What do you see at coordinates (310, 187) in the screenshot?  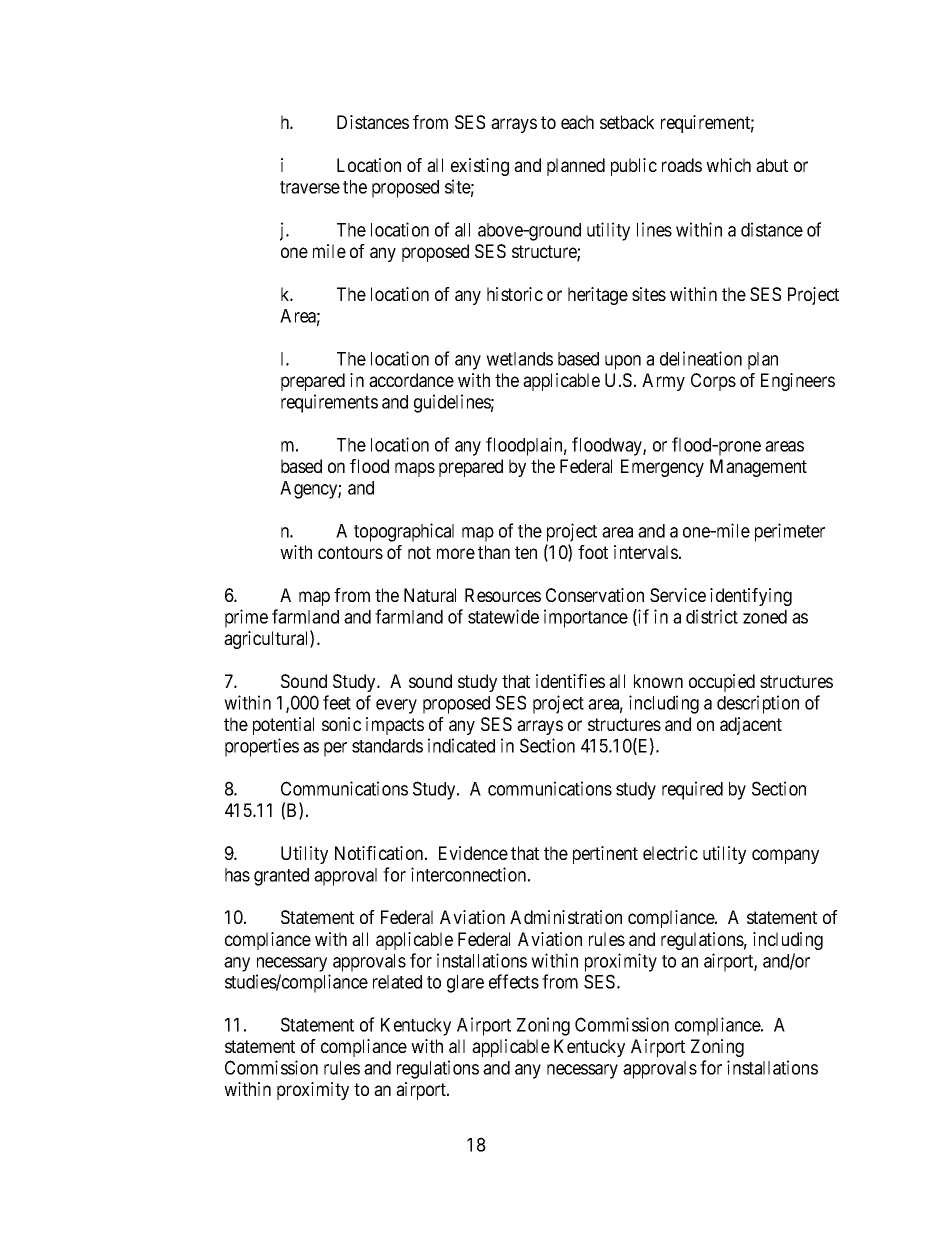 I see `traverse` at bounding box center [310, 187].
